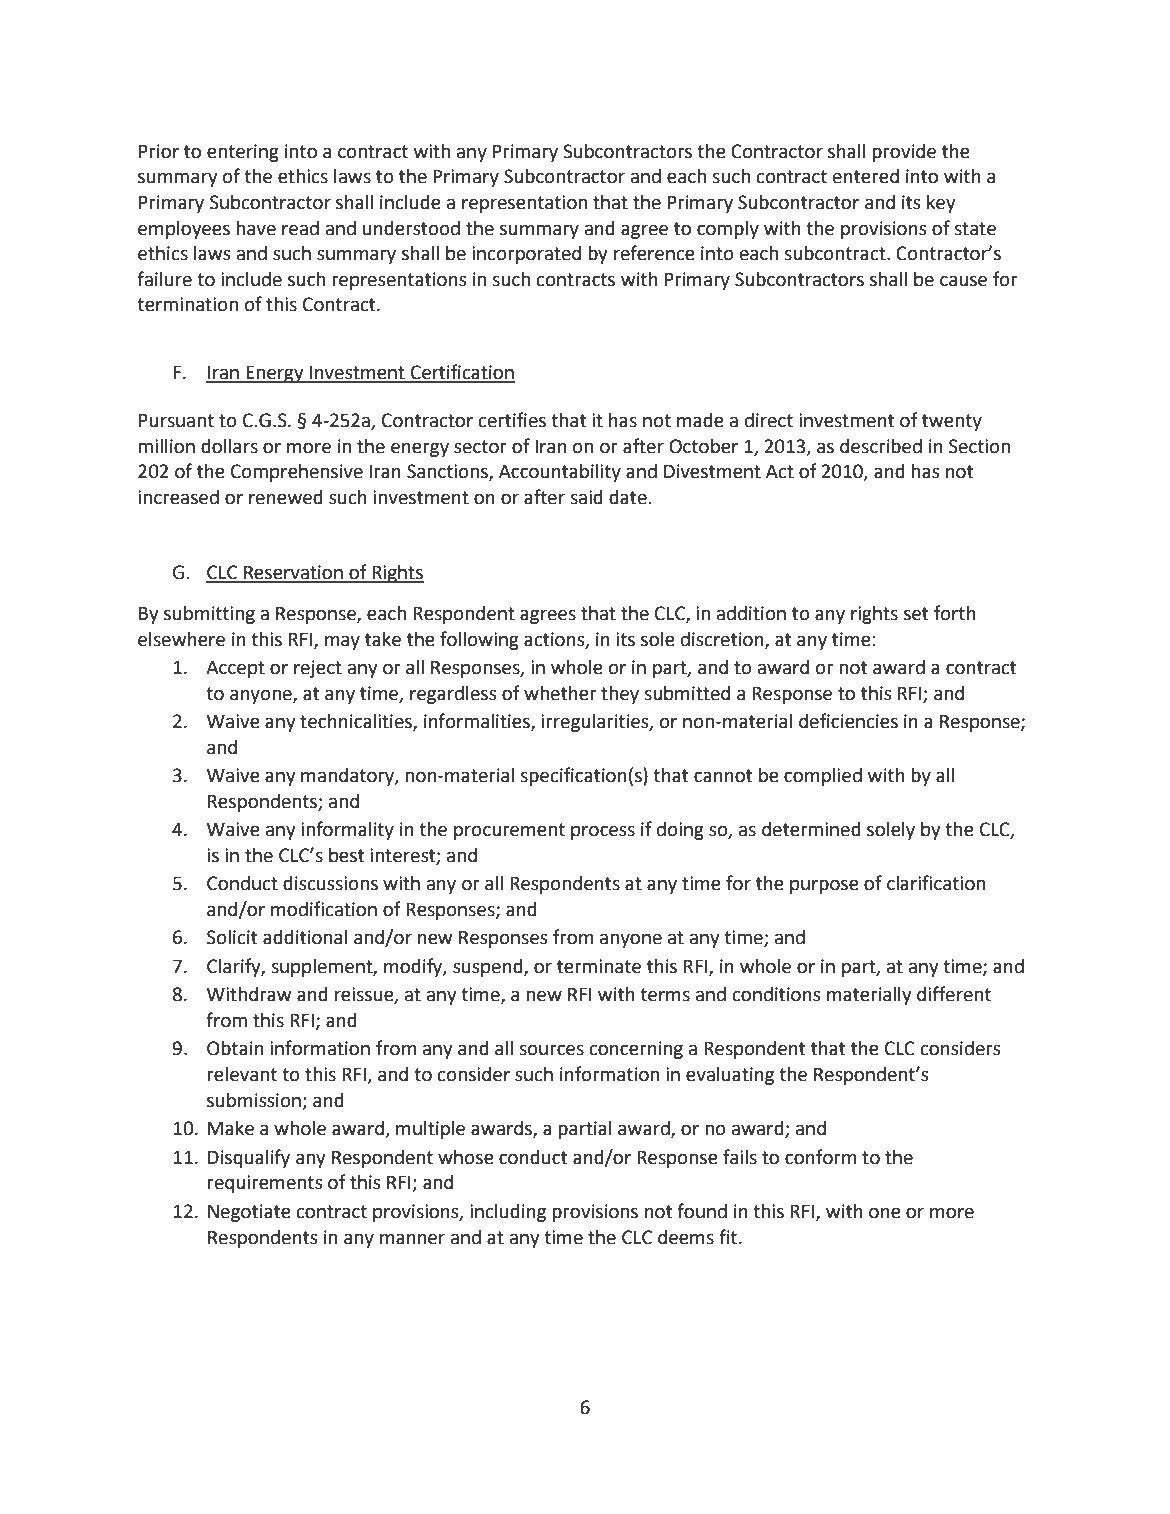 The image size is (1170, 1514). Describe the element at coordinates (820, 1157) in the image. I see `conform` at that location.
